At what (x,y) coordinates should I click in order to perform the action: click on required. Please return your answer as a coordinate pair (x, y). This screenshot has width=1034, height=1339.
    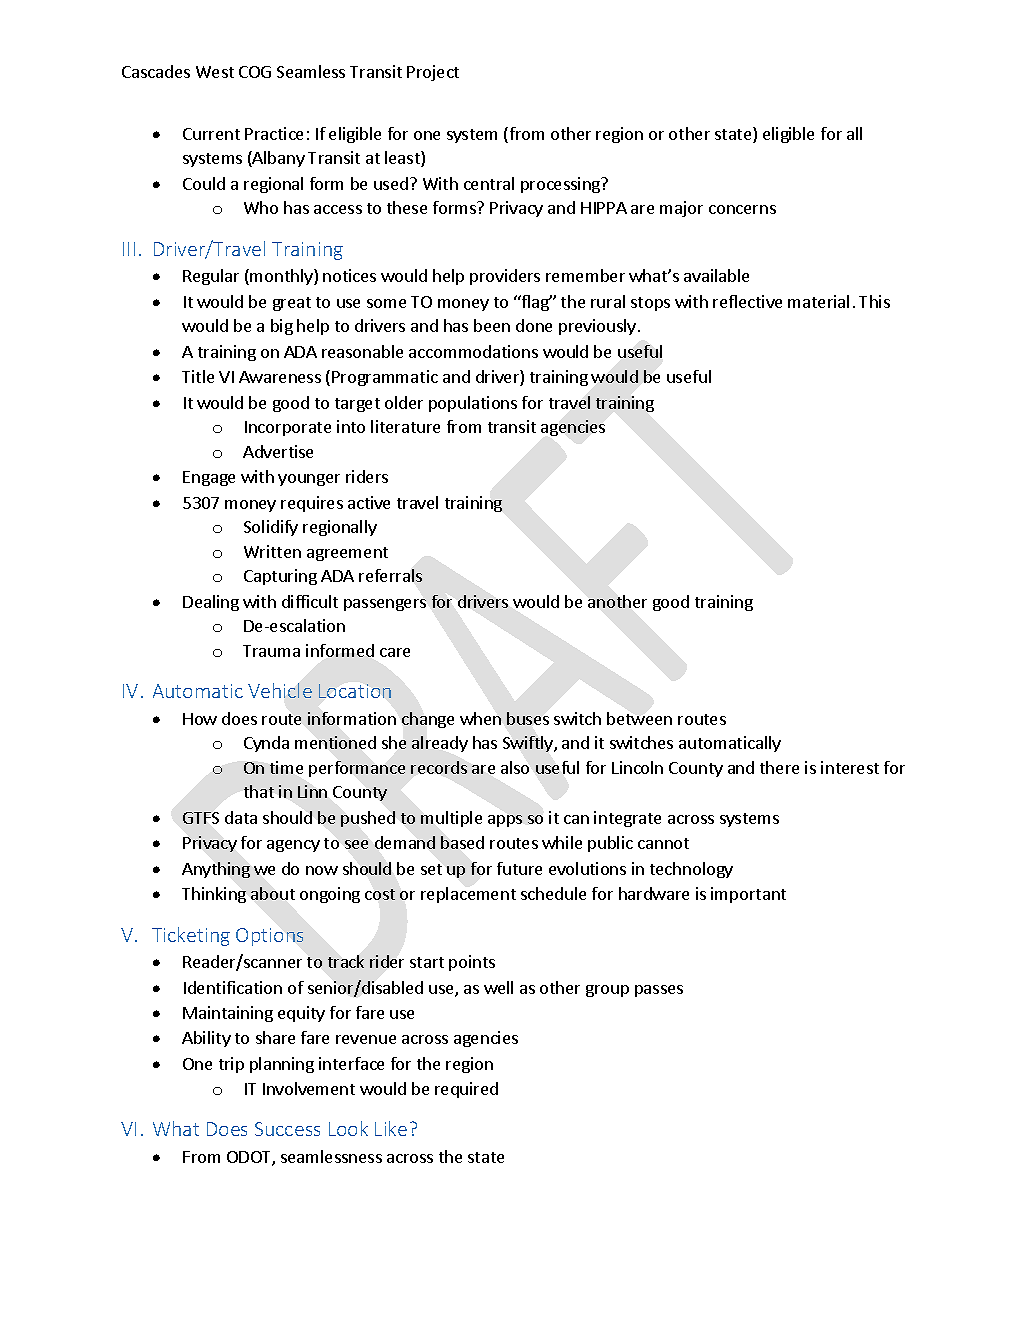
    Looking at the image, I should click on (466, 1090).
